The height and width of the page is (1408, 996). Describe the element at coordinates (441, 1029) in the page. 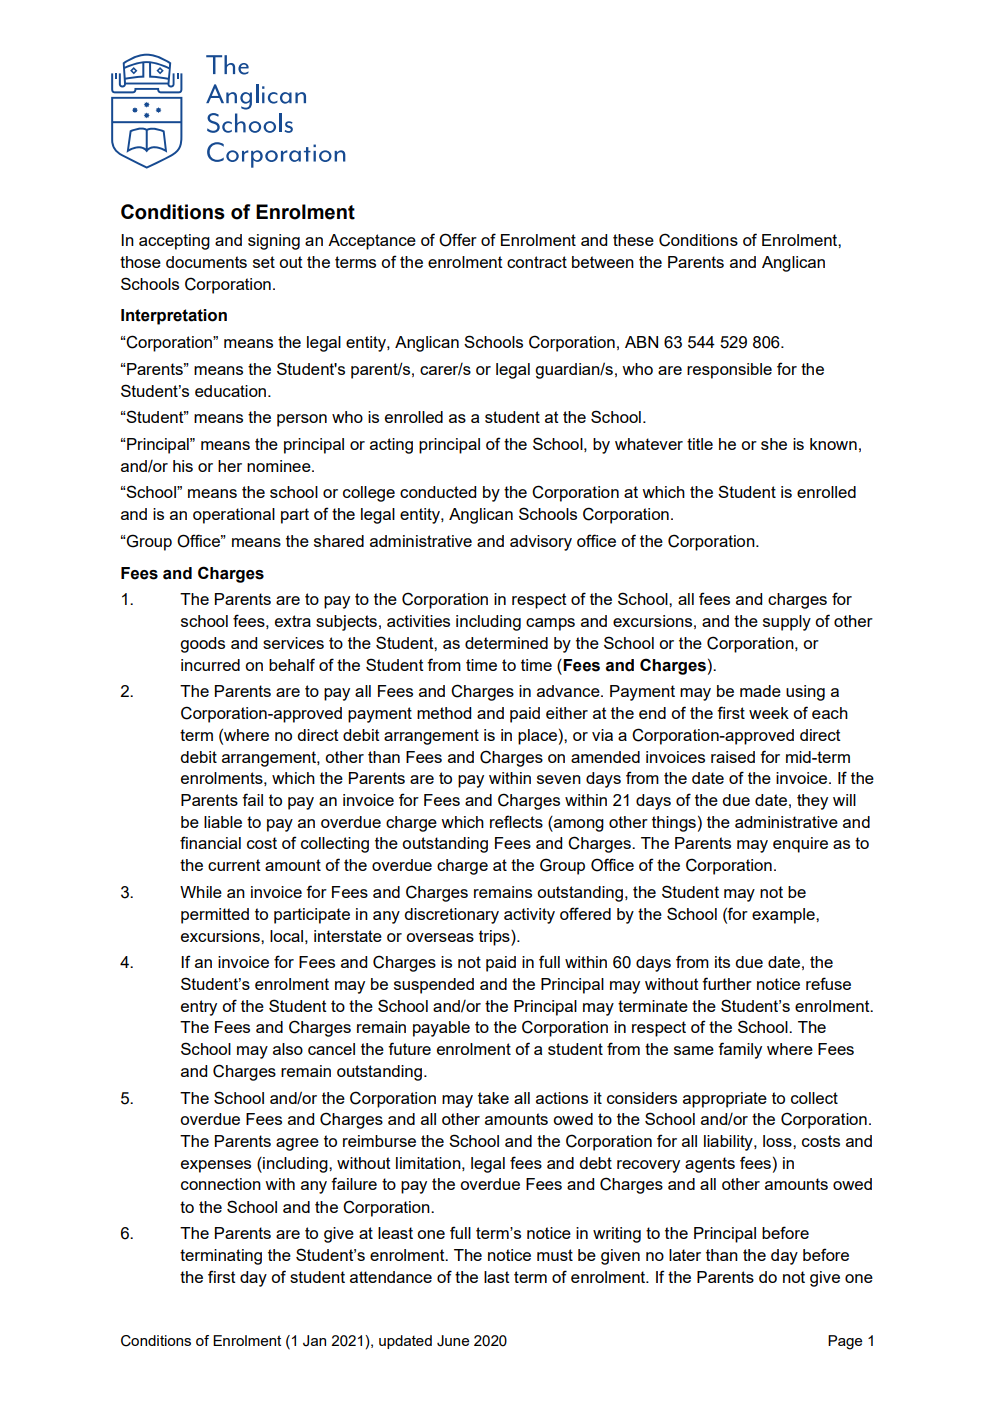

I see `payable` at that location.
